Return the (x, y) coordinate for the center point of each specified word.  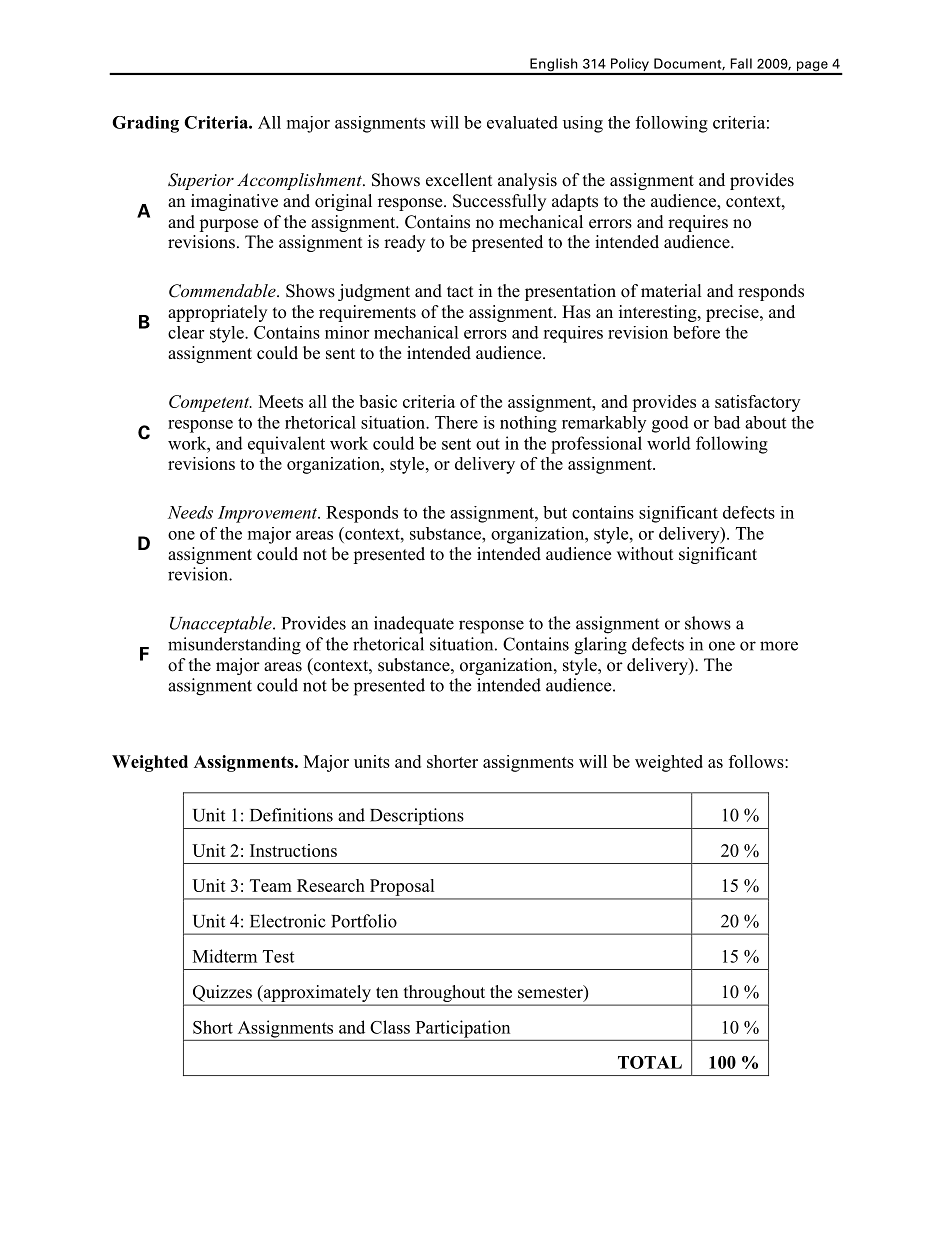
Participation (463, 1029)
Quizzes (222, 993)
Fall (741, 63)
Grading (145, 124)
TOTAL (650, 1062)
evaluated (522, 122)
